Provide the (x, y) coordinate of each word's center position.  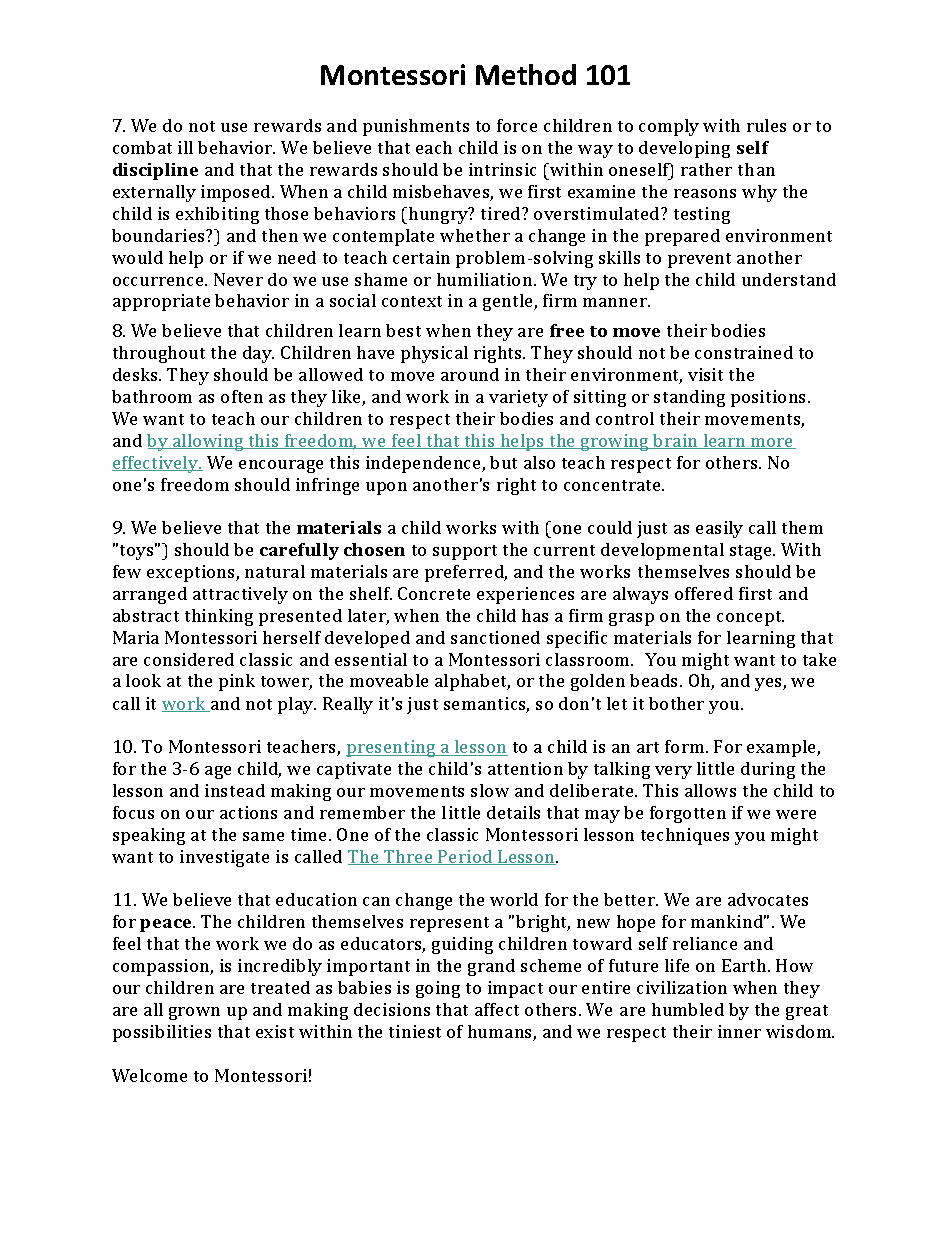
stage (752, 552)
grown (194, 1013)
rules (766, 125)
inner (739, 1031)
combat (142, 147)
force (517, 125)
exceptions (192, 573)
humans (501, 1033)
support (465, 552)
